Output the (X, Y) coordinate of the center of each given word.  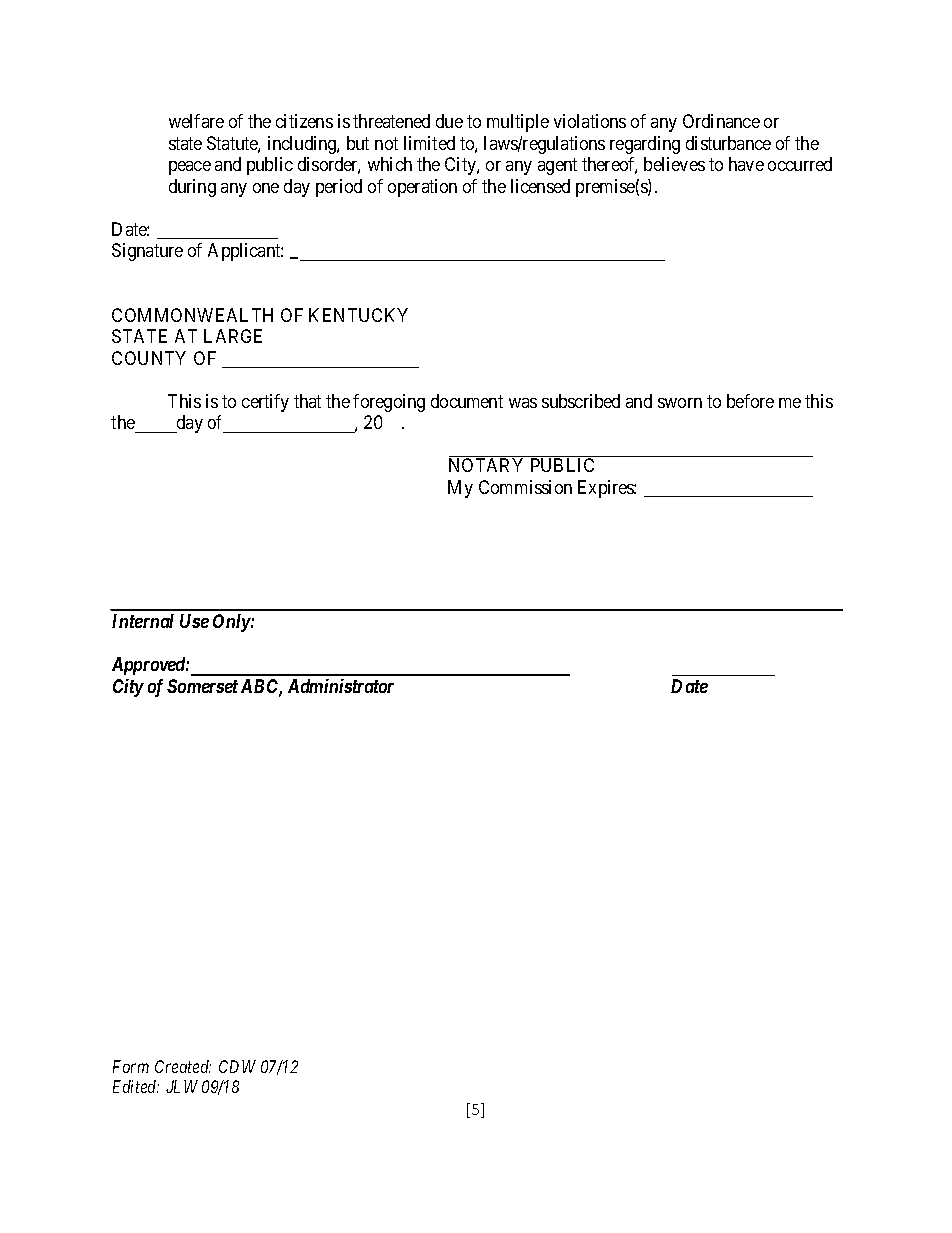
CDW (237, 1066)
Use (194, 621)
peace (190, 168)
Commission (525, 487)
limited (429, 143)
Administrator (341, 686)
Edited (136, 1086)
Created (183, 1066)
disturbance (728, 143)
